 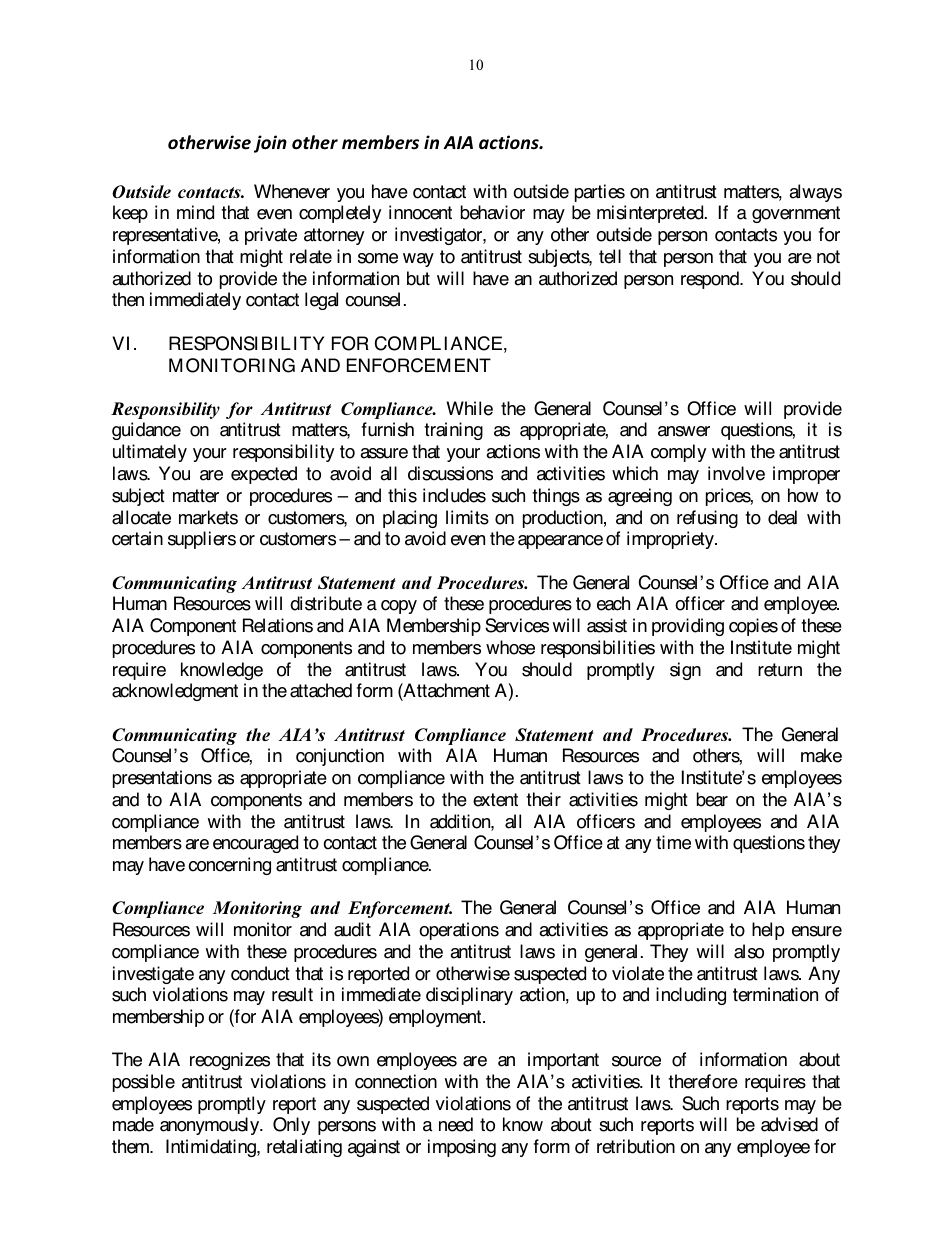 What do you see at coordinates (211, 1126) in the image?
I see `anonymously` at bounding box center [211, 1126].
